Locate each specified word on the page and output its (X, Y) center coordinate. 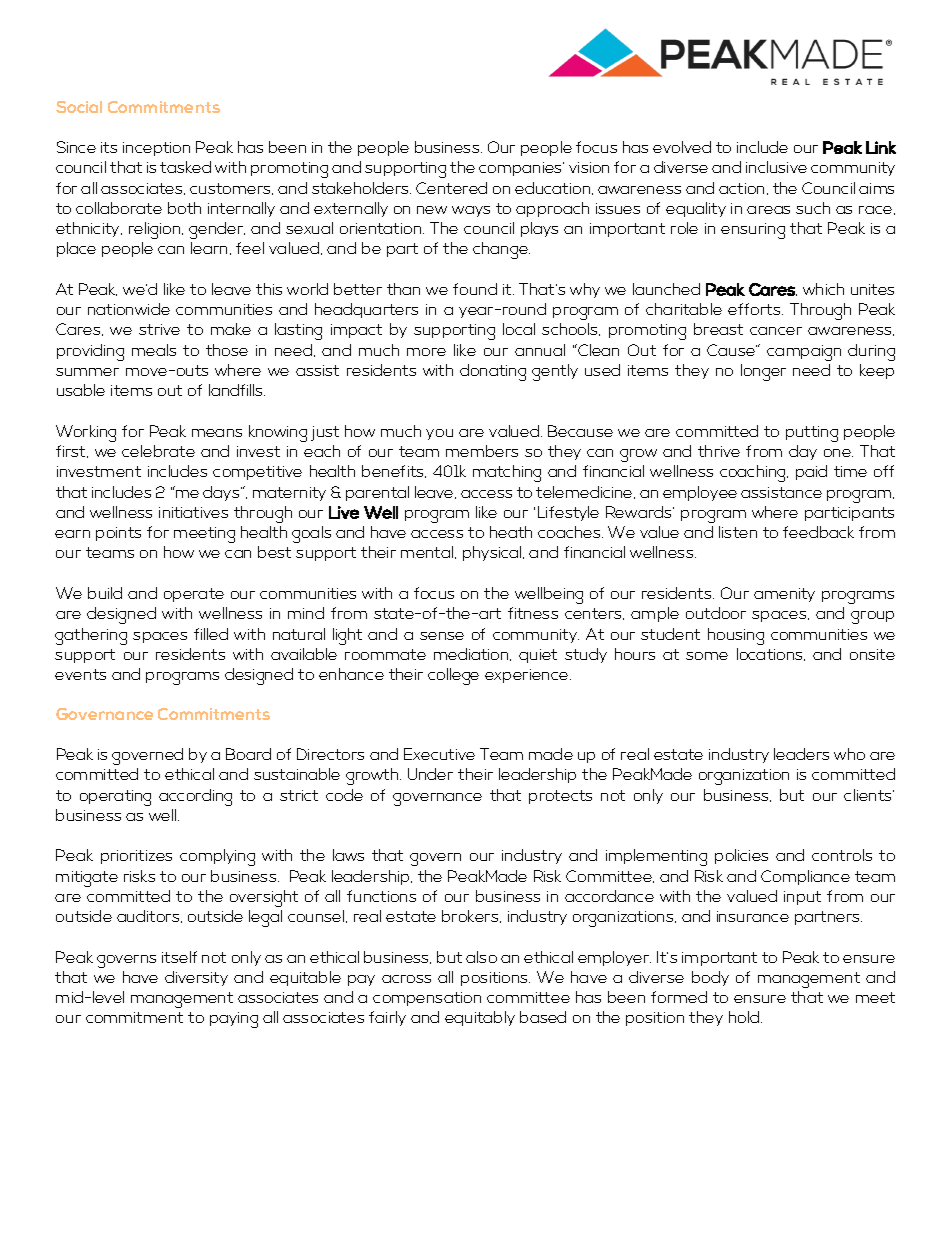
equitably (480, 1018)
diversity (196, 978)
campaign (804, 353)
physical (493, 553)
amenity (784, 595)
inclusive (776, 167)
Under (430, 774)
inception (156, 149)
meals (154, 350)
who (849, 754)
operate (194, 595)
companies (521, 169)
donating (493, 372)
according (195, 797)
